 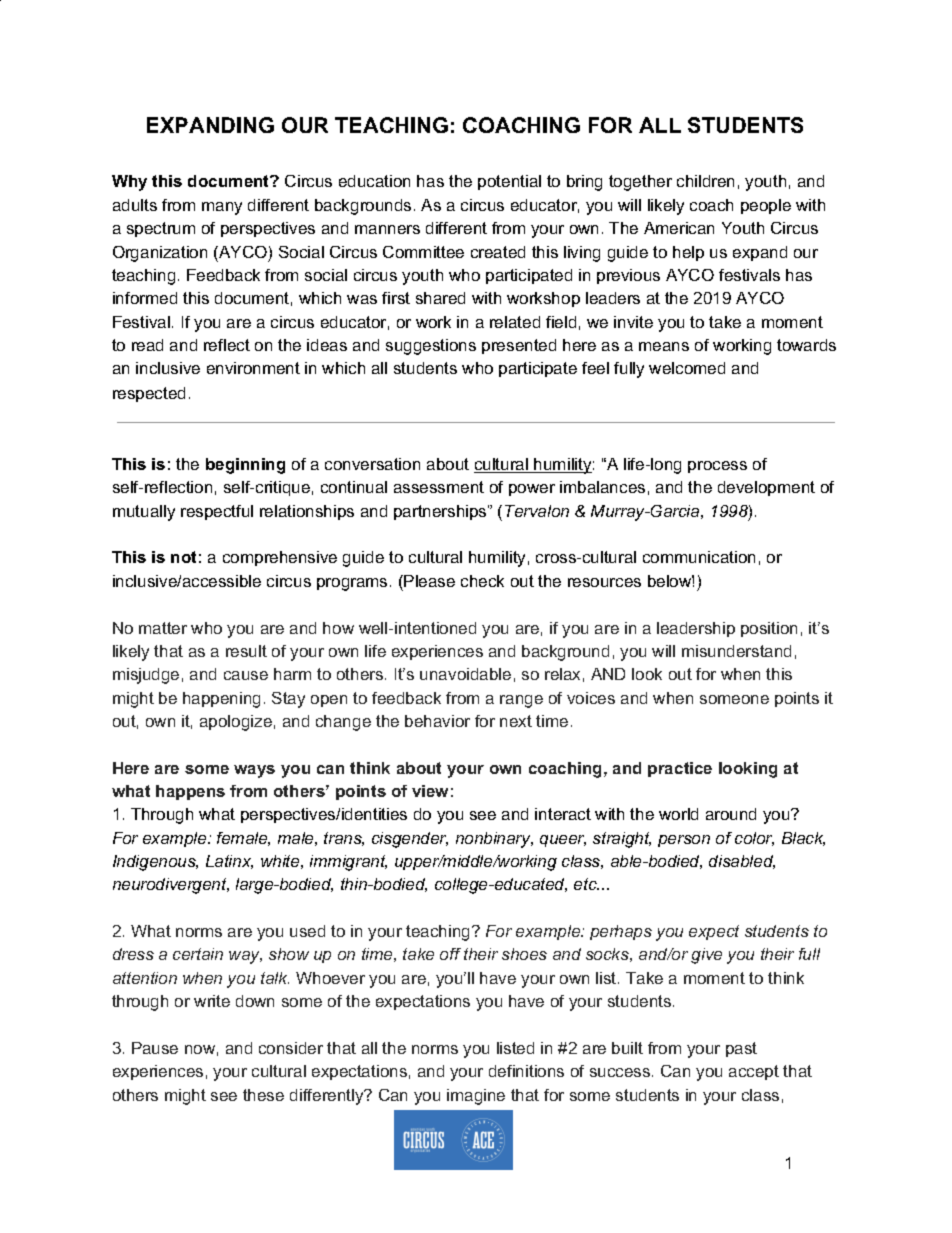 I want to click on potential, so click(x=509, y=182).
